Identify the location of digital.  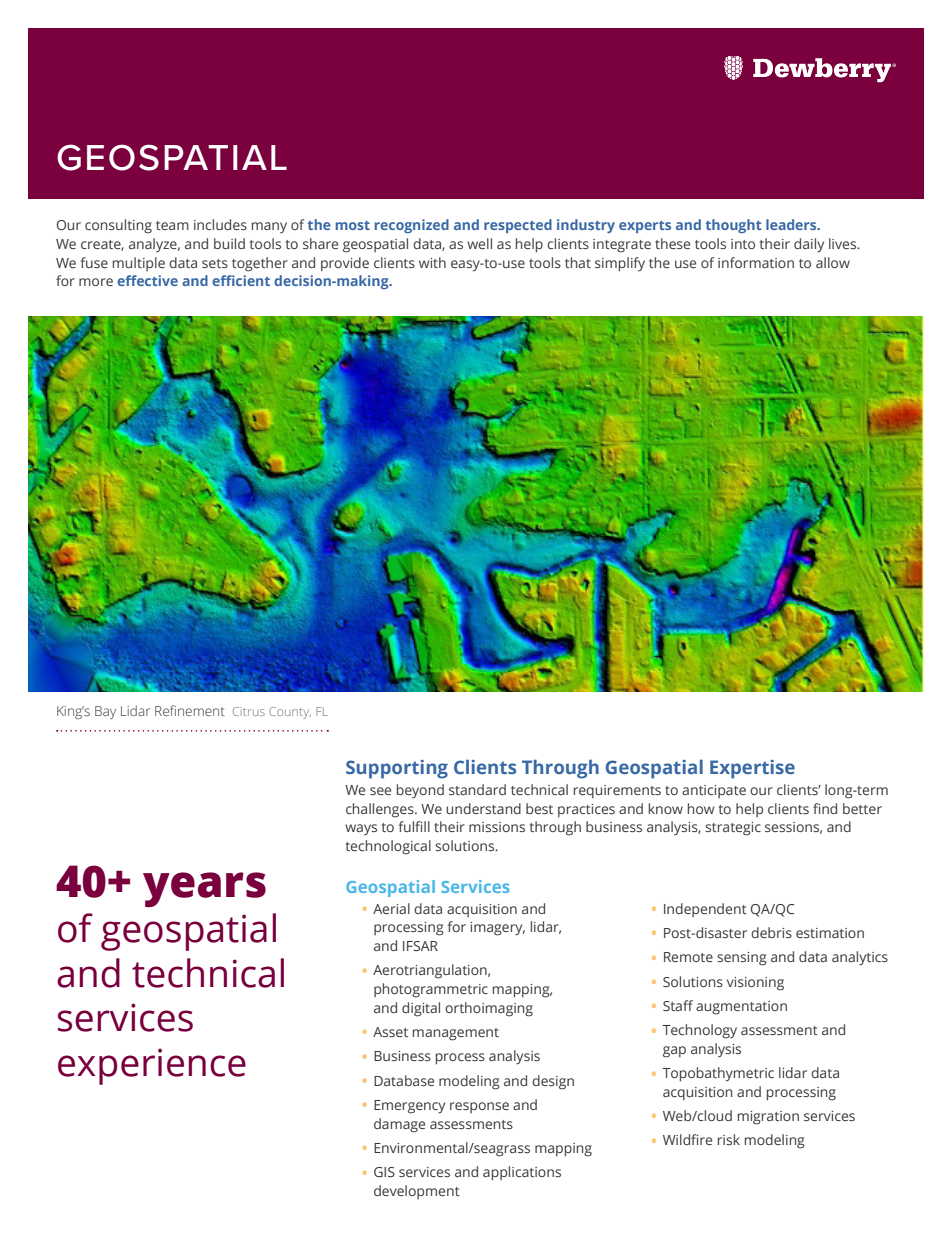
(421, 1009).
